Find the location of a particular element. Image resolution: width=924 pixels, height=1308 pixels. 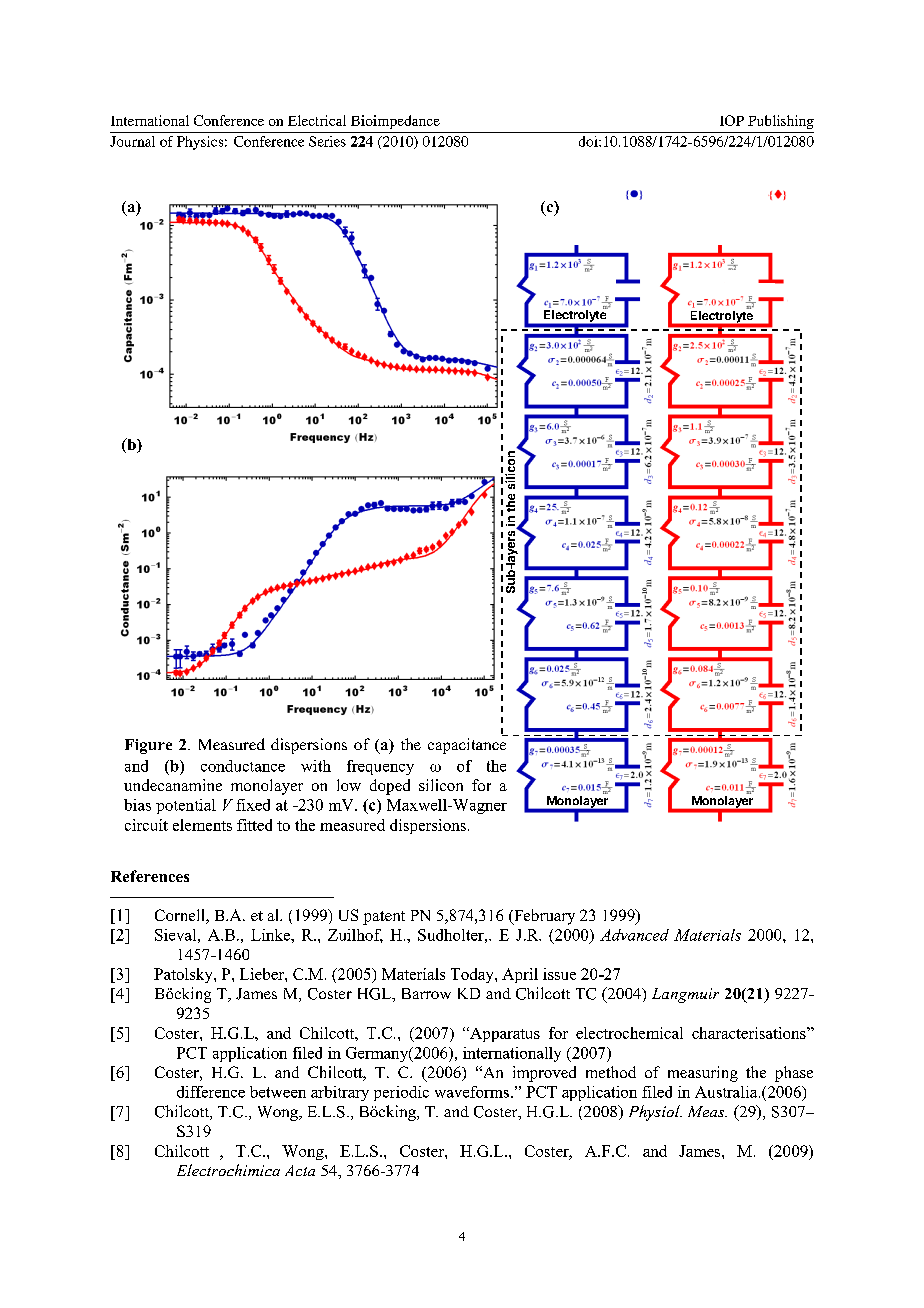

Advanced is located at coordinates (634, 935).
